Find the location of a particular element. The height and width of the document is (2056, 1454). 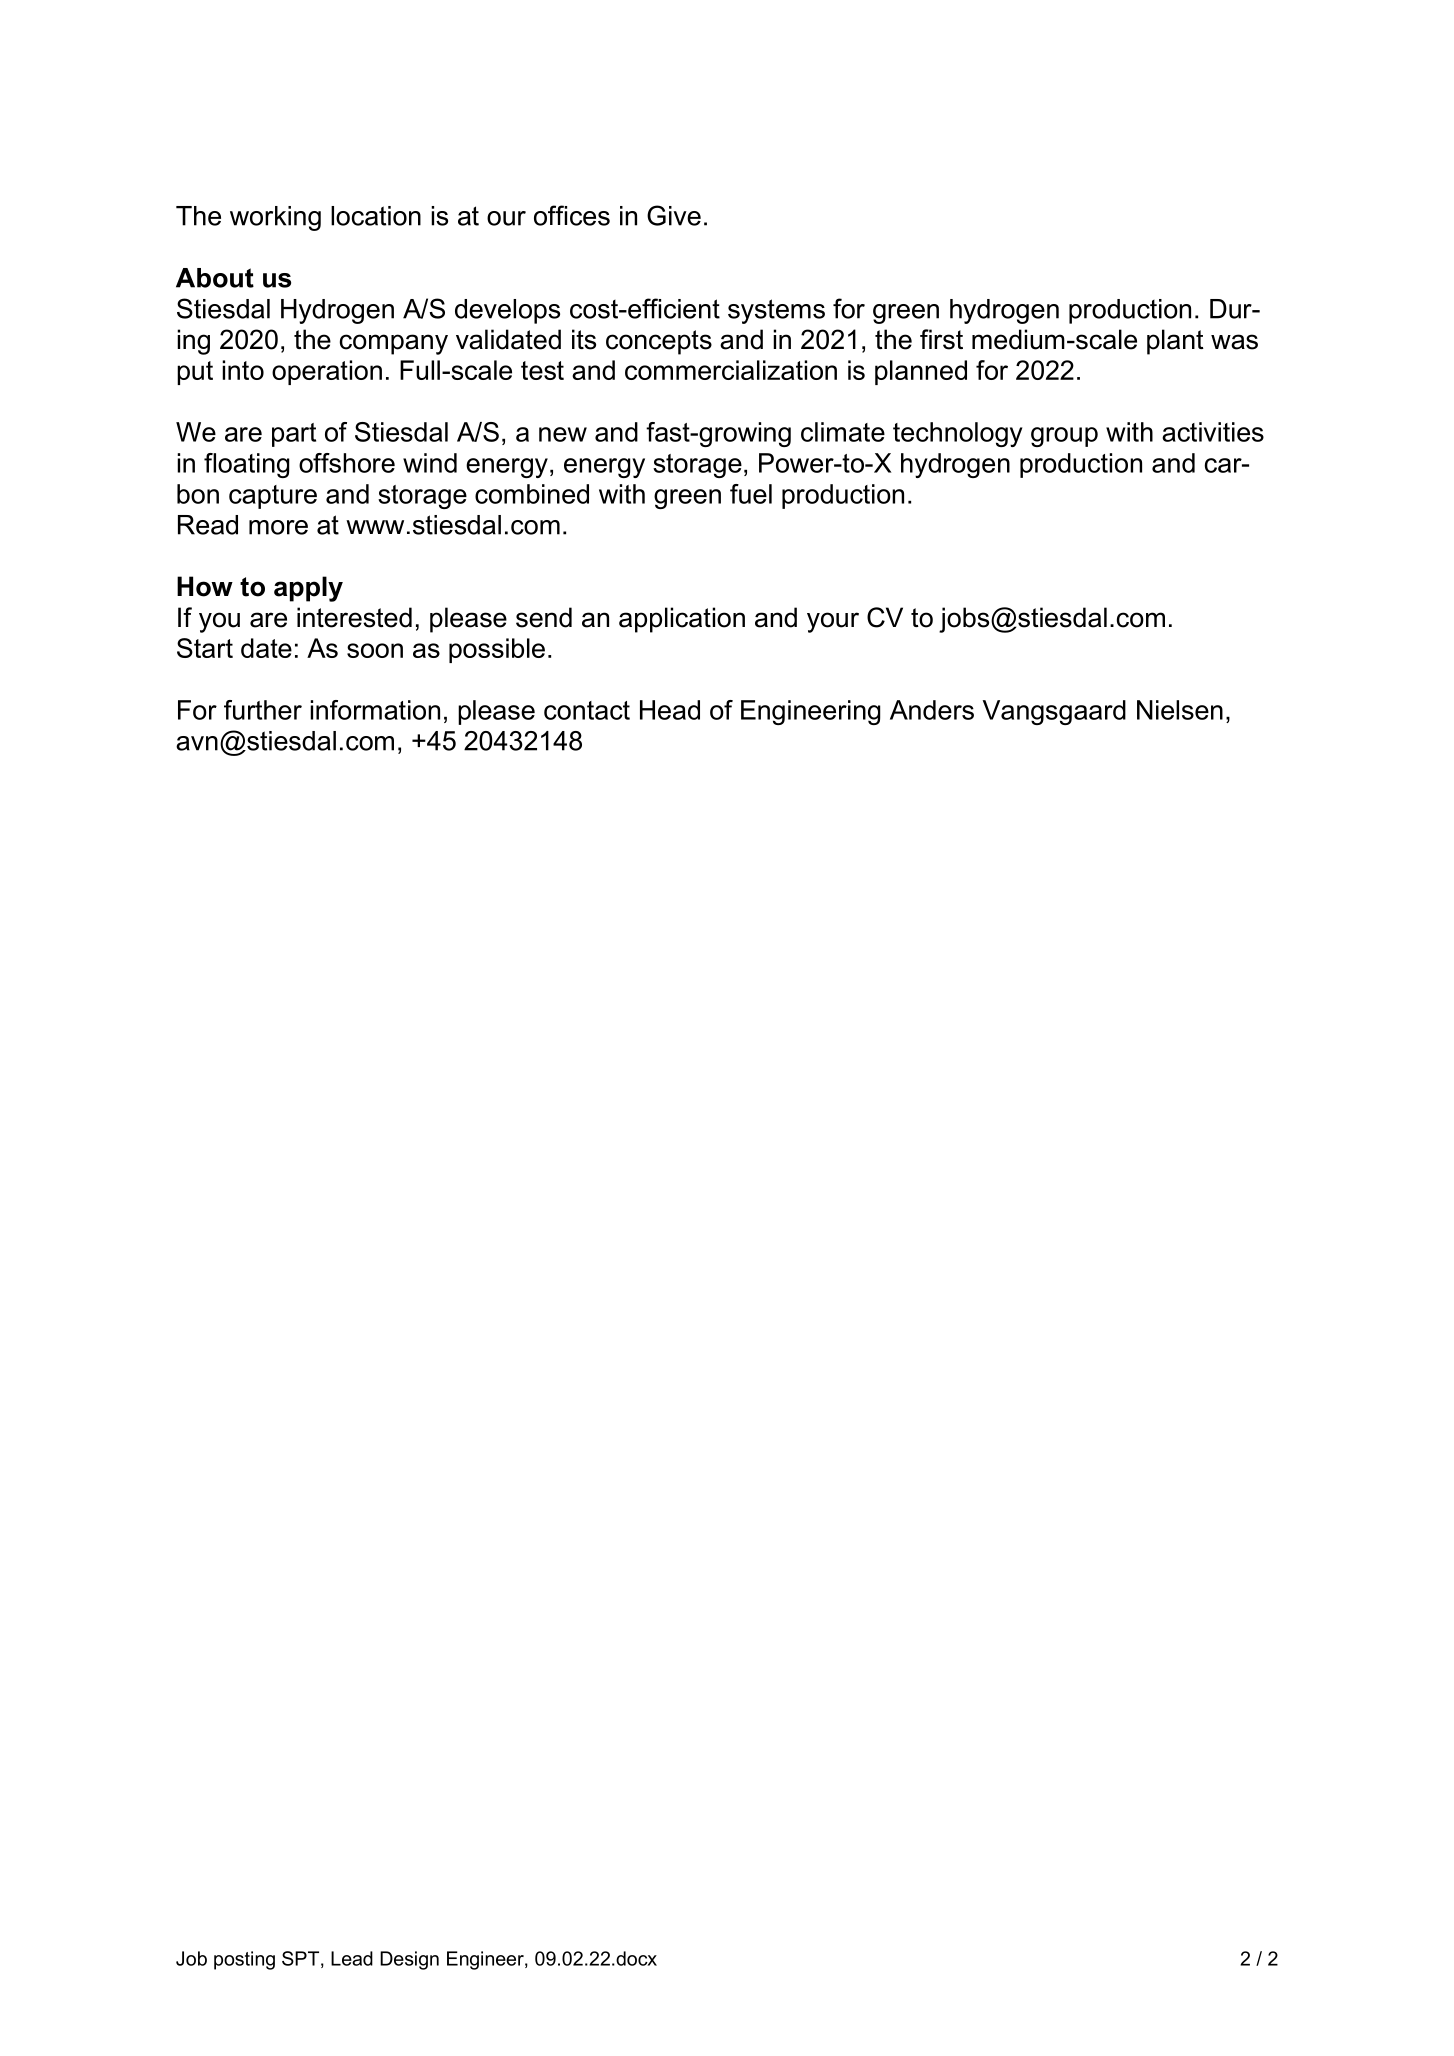

working is located at coordinates (275, 218).
